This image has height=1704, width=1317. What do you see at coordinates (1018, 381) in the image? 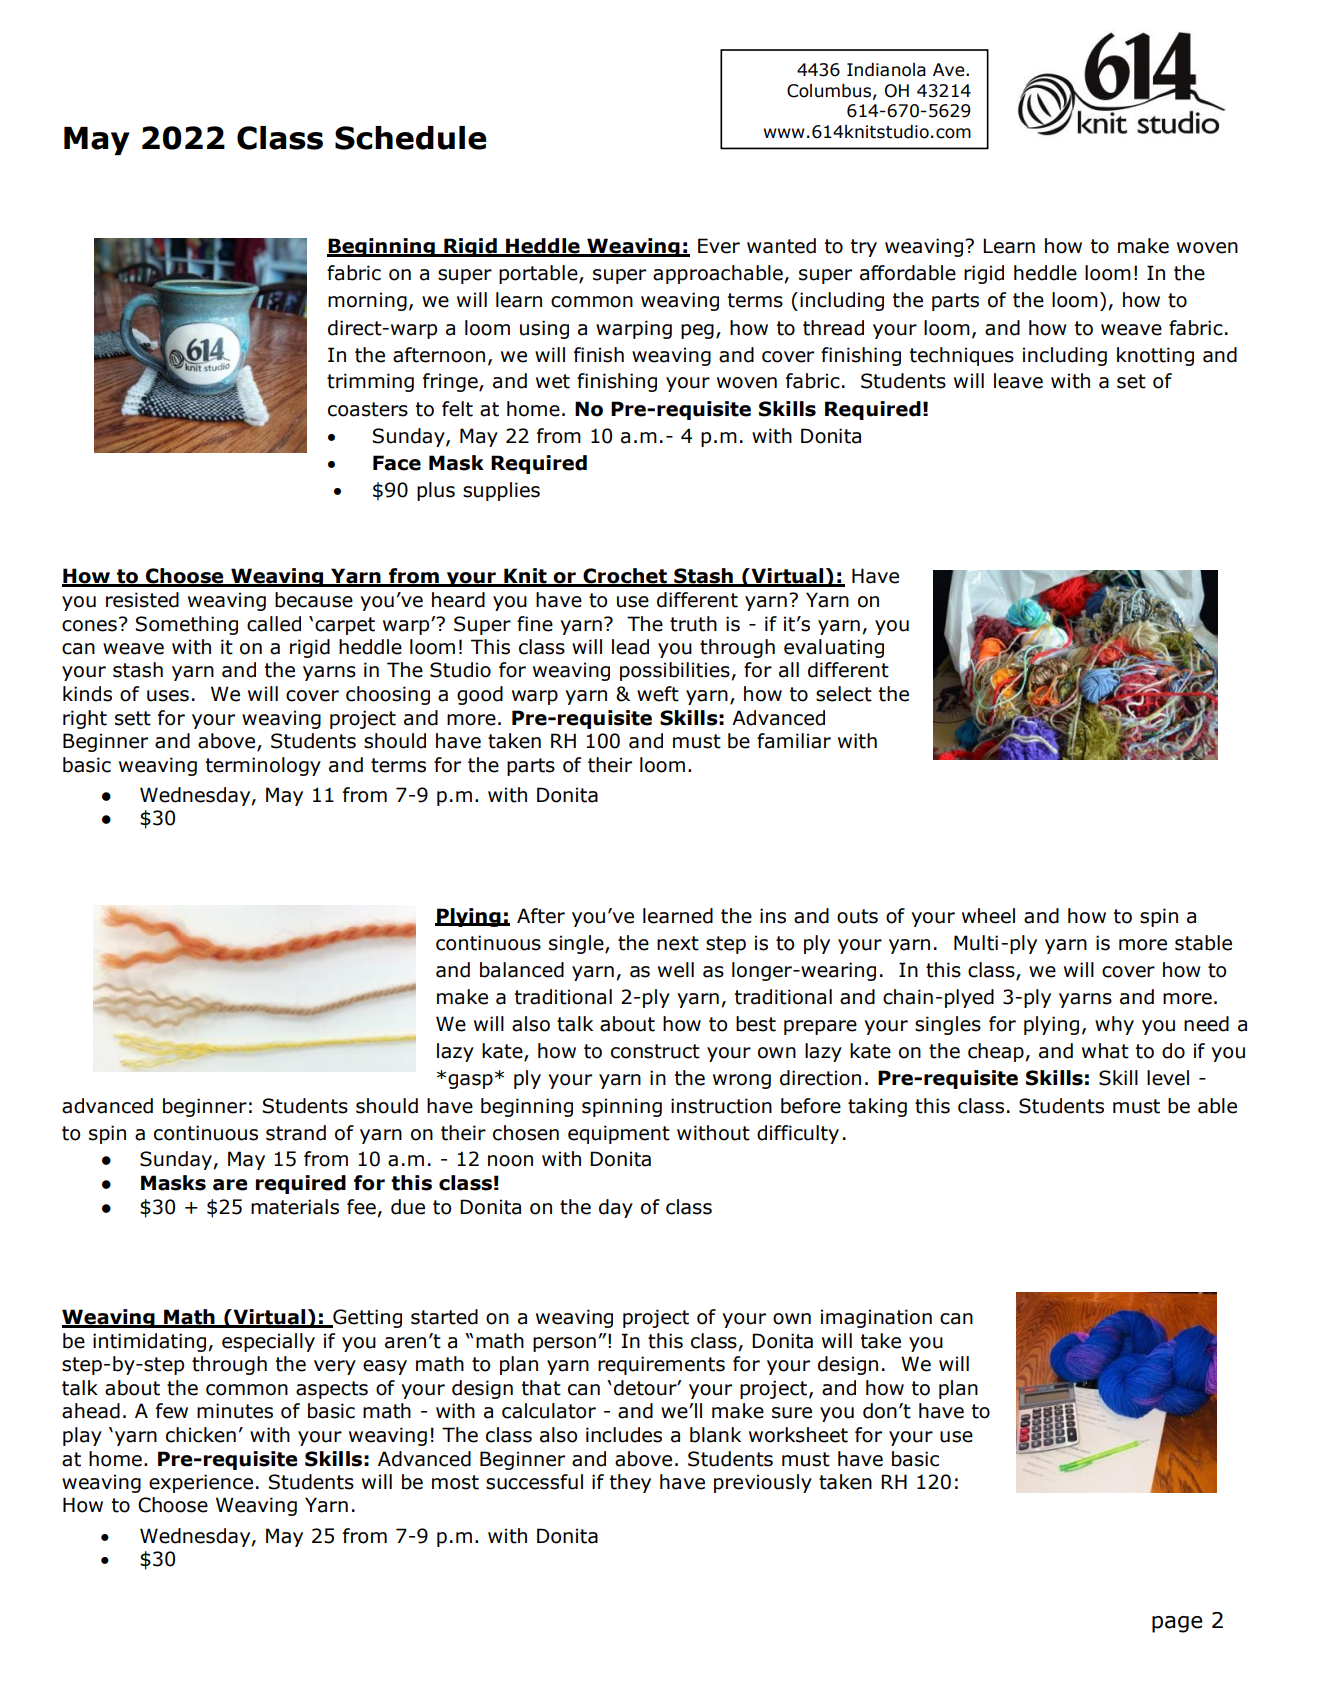
I see `leave` at bounding box center [1018, 381].
